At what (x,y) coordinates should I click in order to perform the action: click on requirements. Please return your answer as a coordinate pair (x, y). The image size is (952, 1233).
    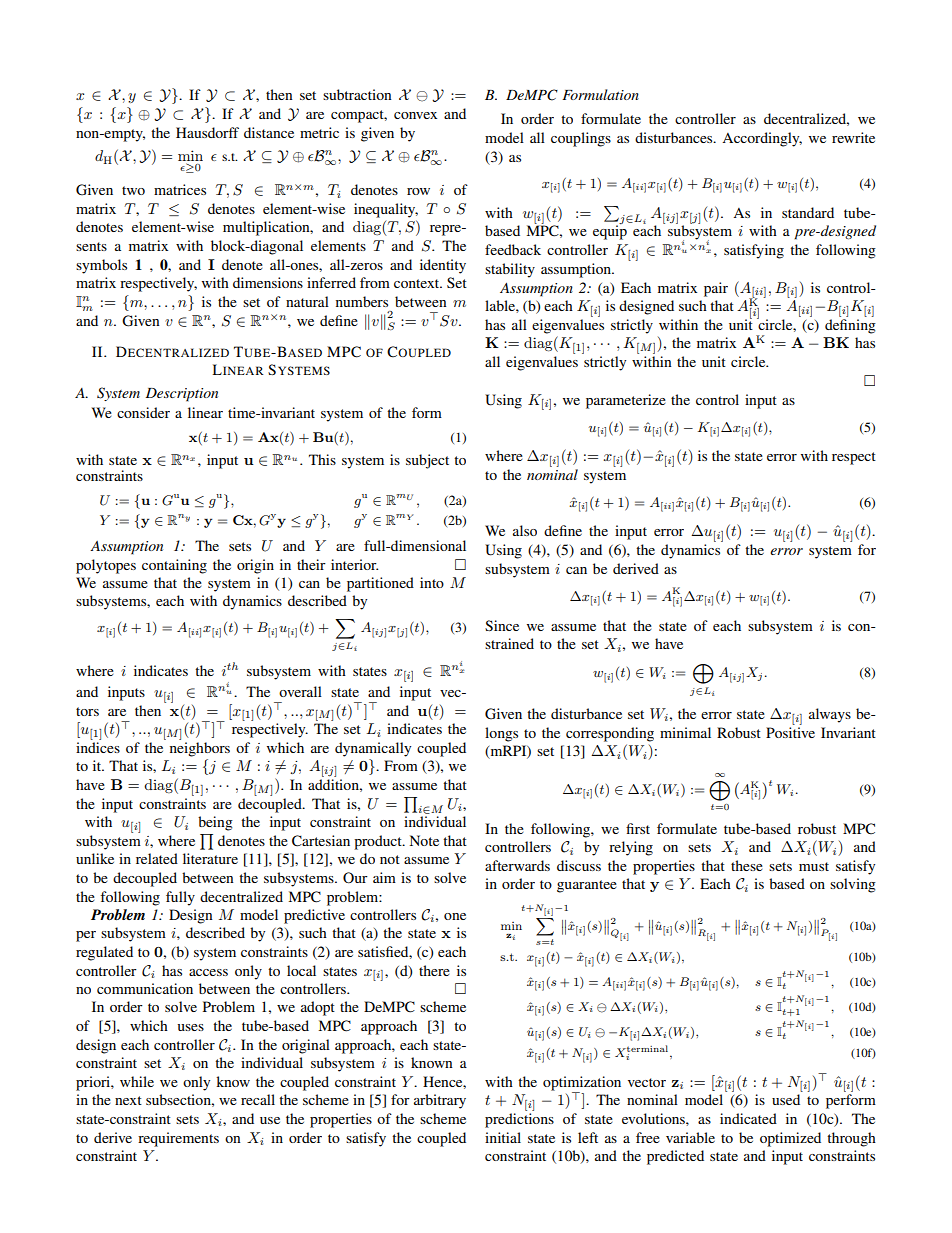
    Looking at the image, I should click on (178, 1139).
